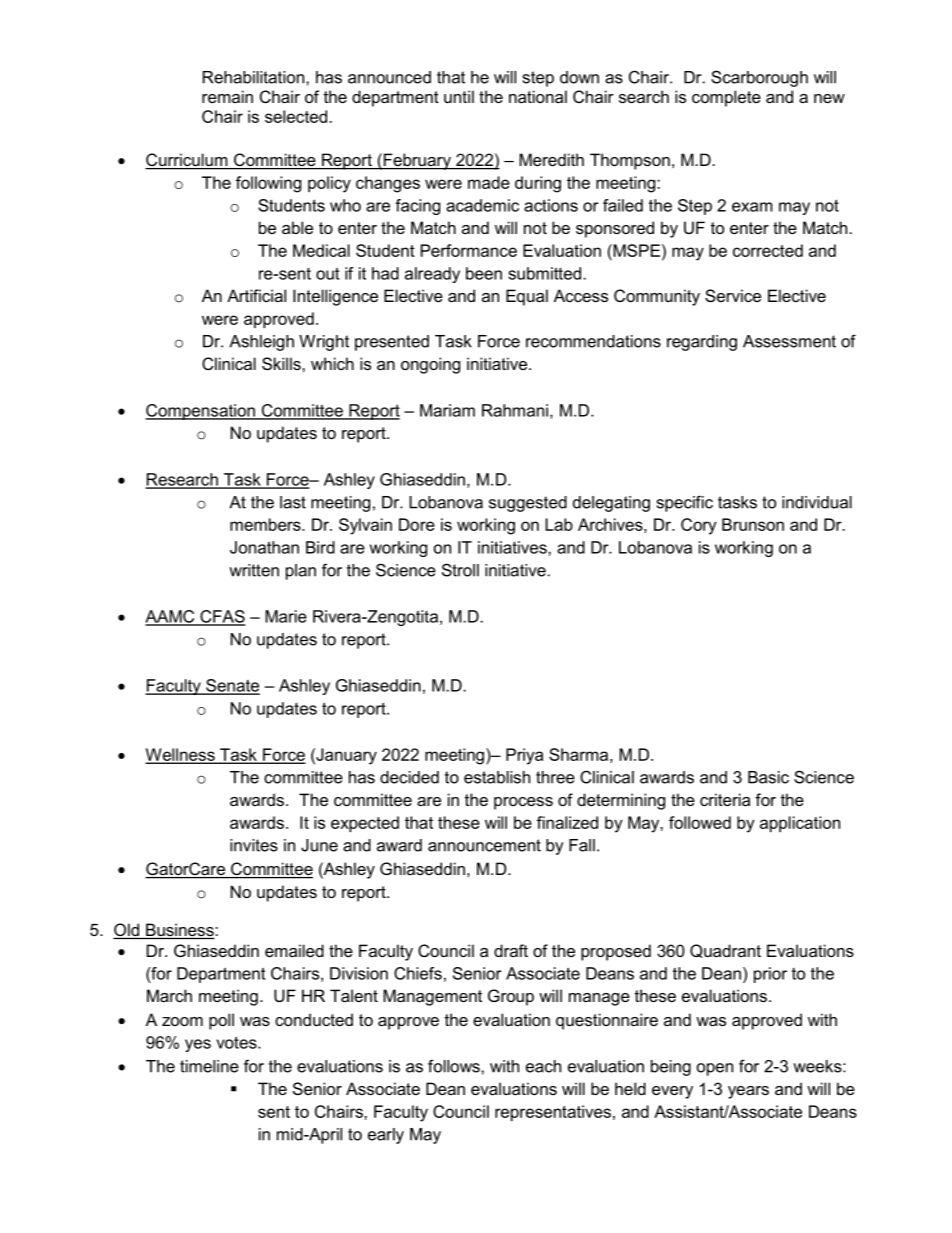  I want to click on remain, so click(227, 96).
